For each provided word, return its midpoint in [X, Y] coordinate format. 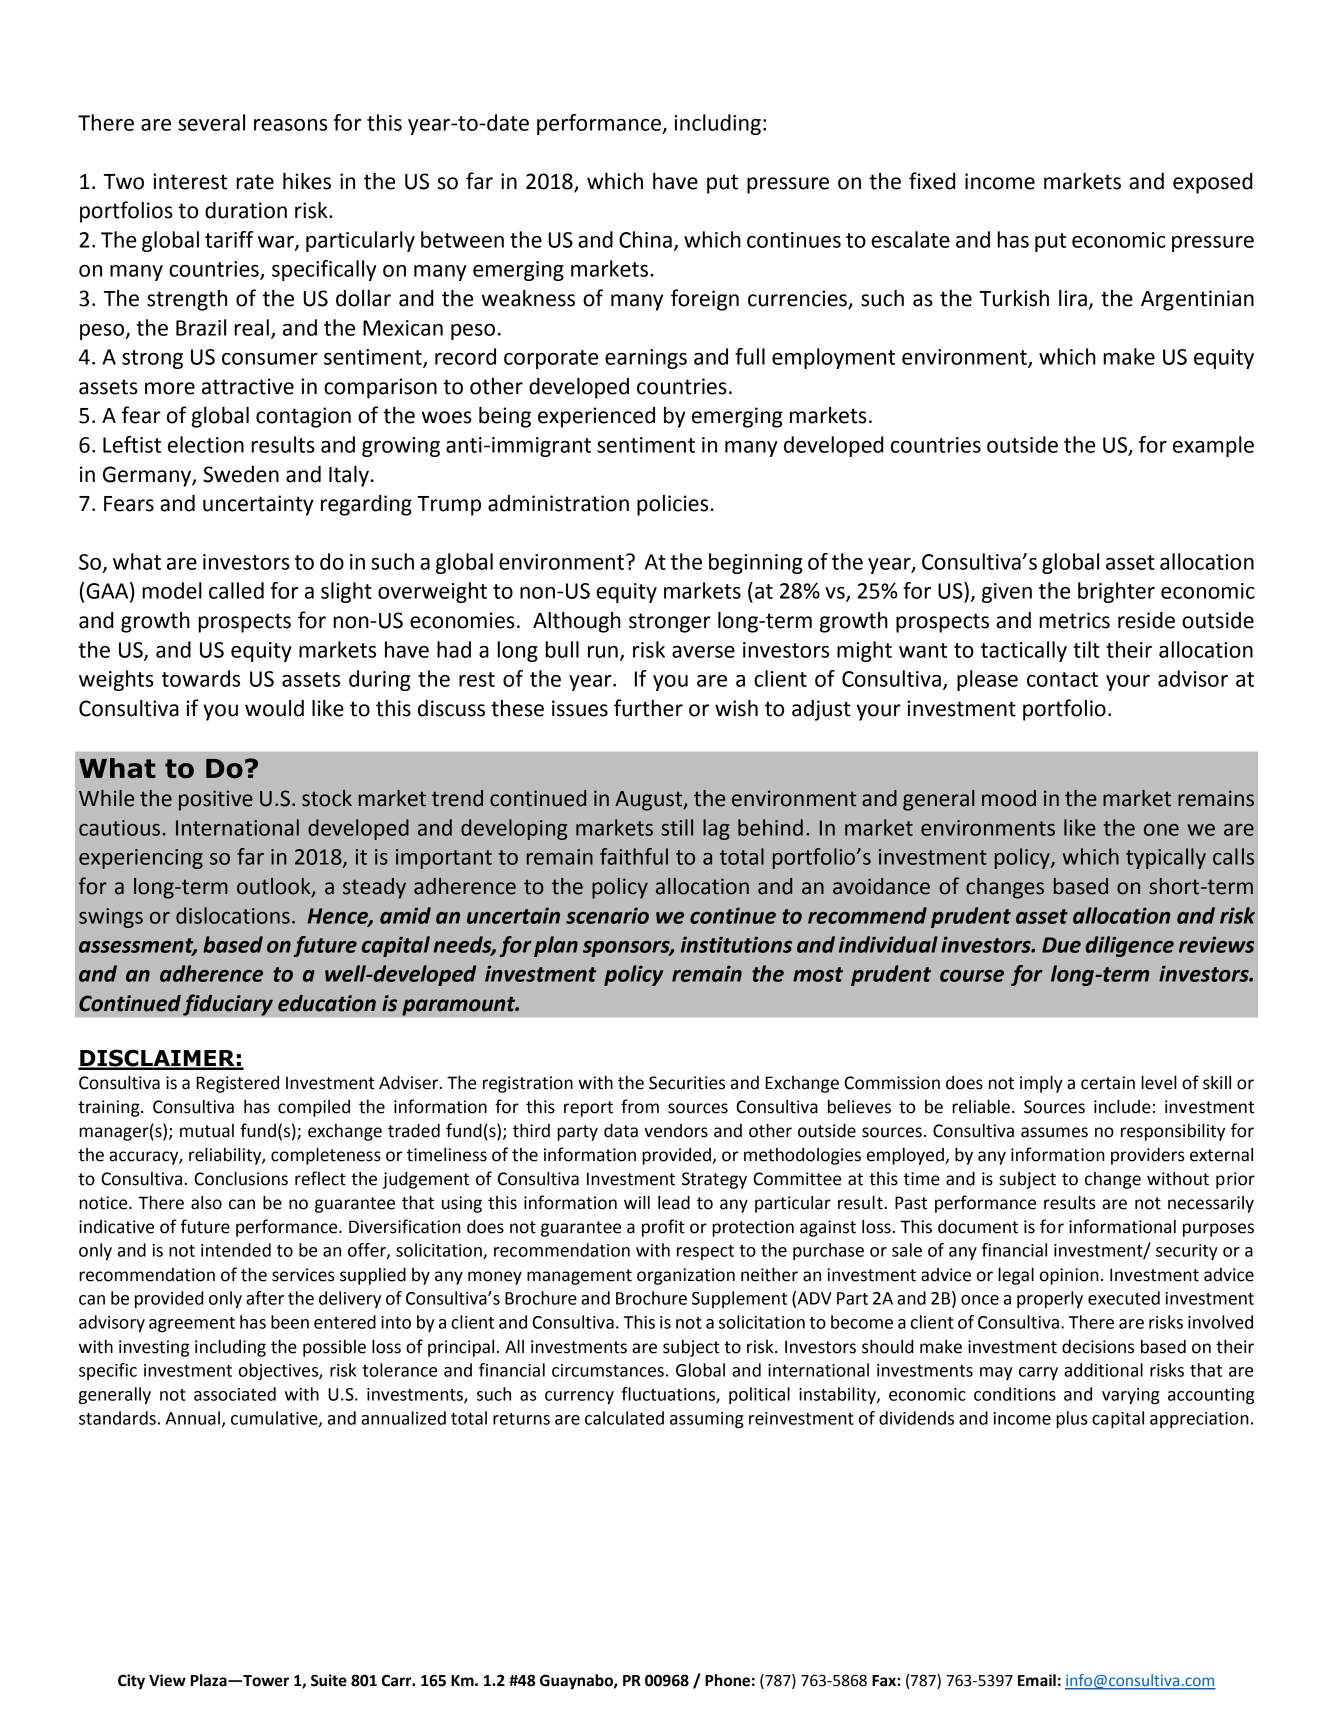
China [645, 239]
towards [201, 678]
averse [703, 652]
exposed [1213, 183]
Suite [329, 1680]
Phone [727, 1680]
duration [246, 210]
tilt [1086, 649]
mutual [207, 1131]
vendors [676, 1131]
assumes [1054, 1132]
